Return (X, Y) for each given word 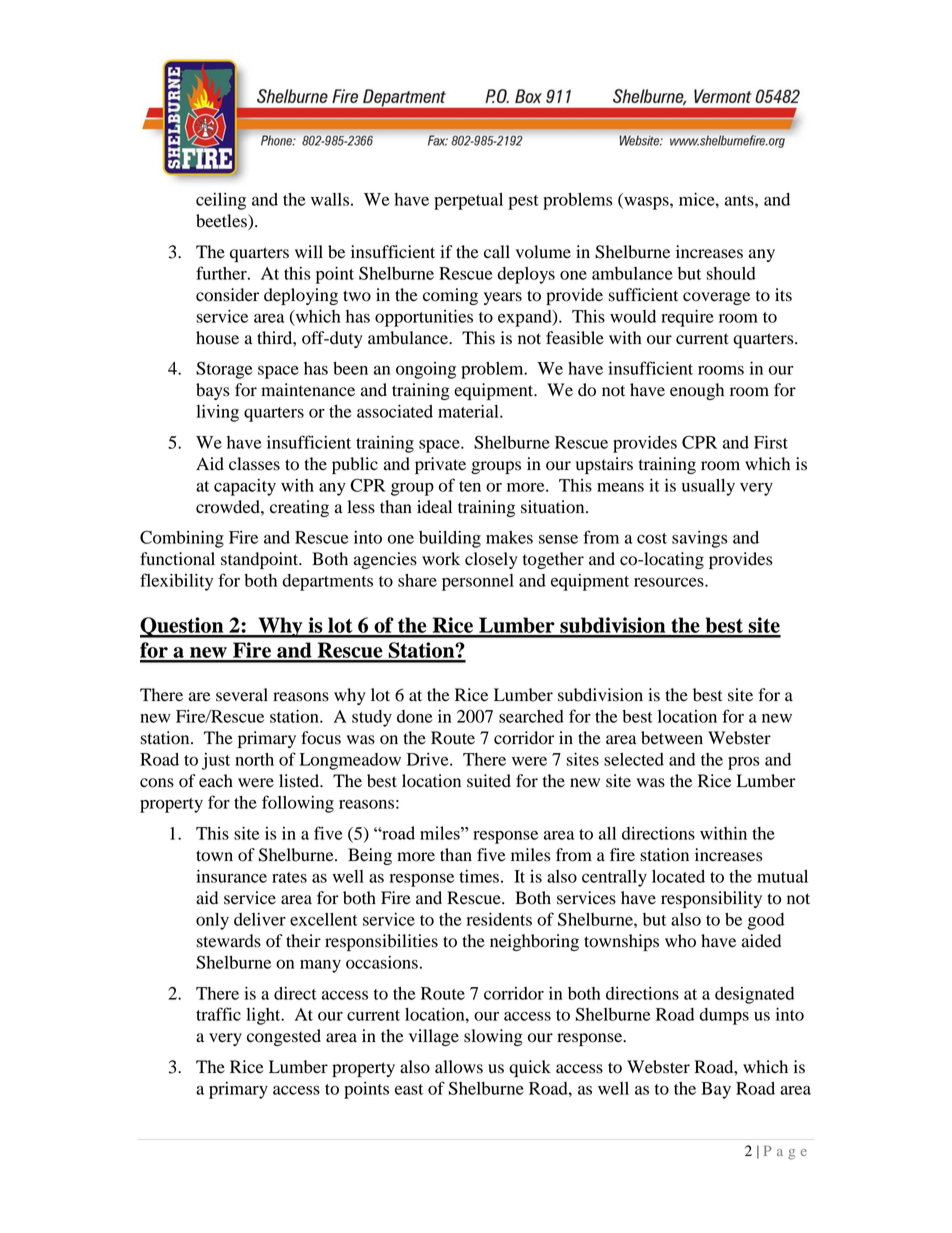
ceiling (221, 201)
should (731, 273)
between (672, 738)
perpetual (468, 201)
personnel (478, 582)
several (242, 695)
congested (284, 1037)
